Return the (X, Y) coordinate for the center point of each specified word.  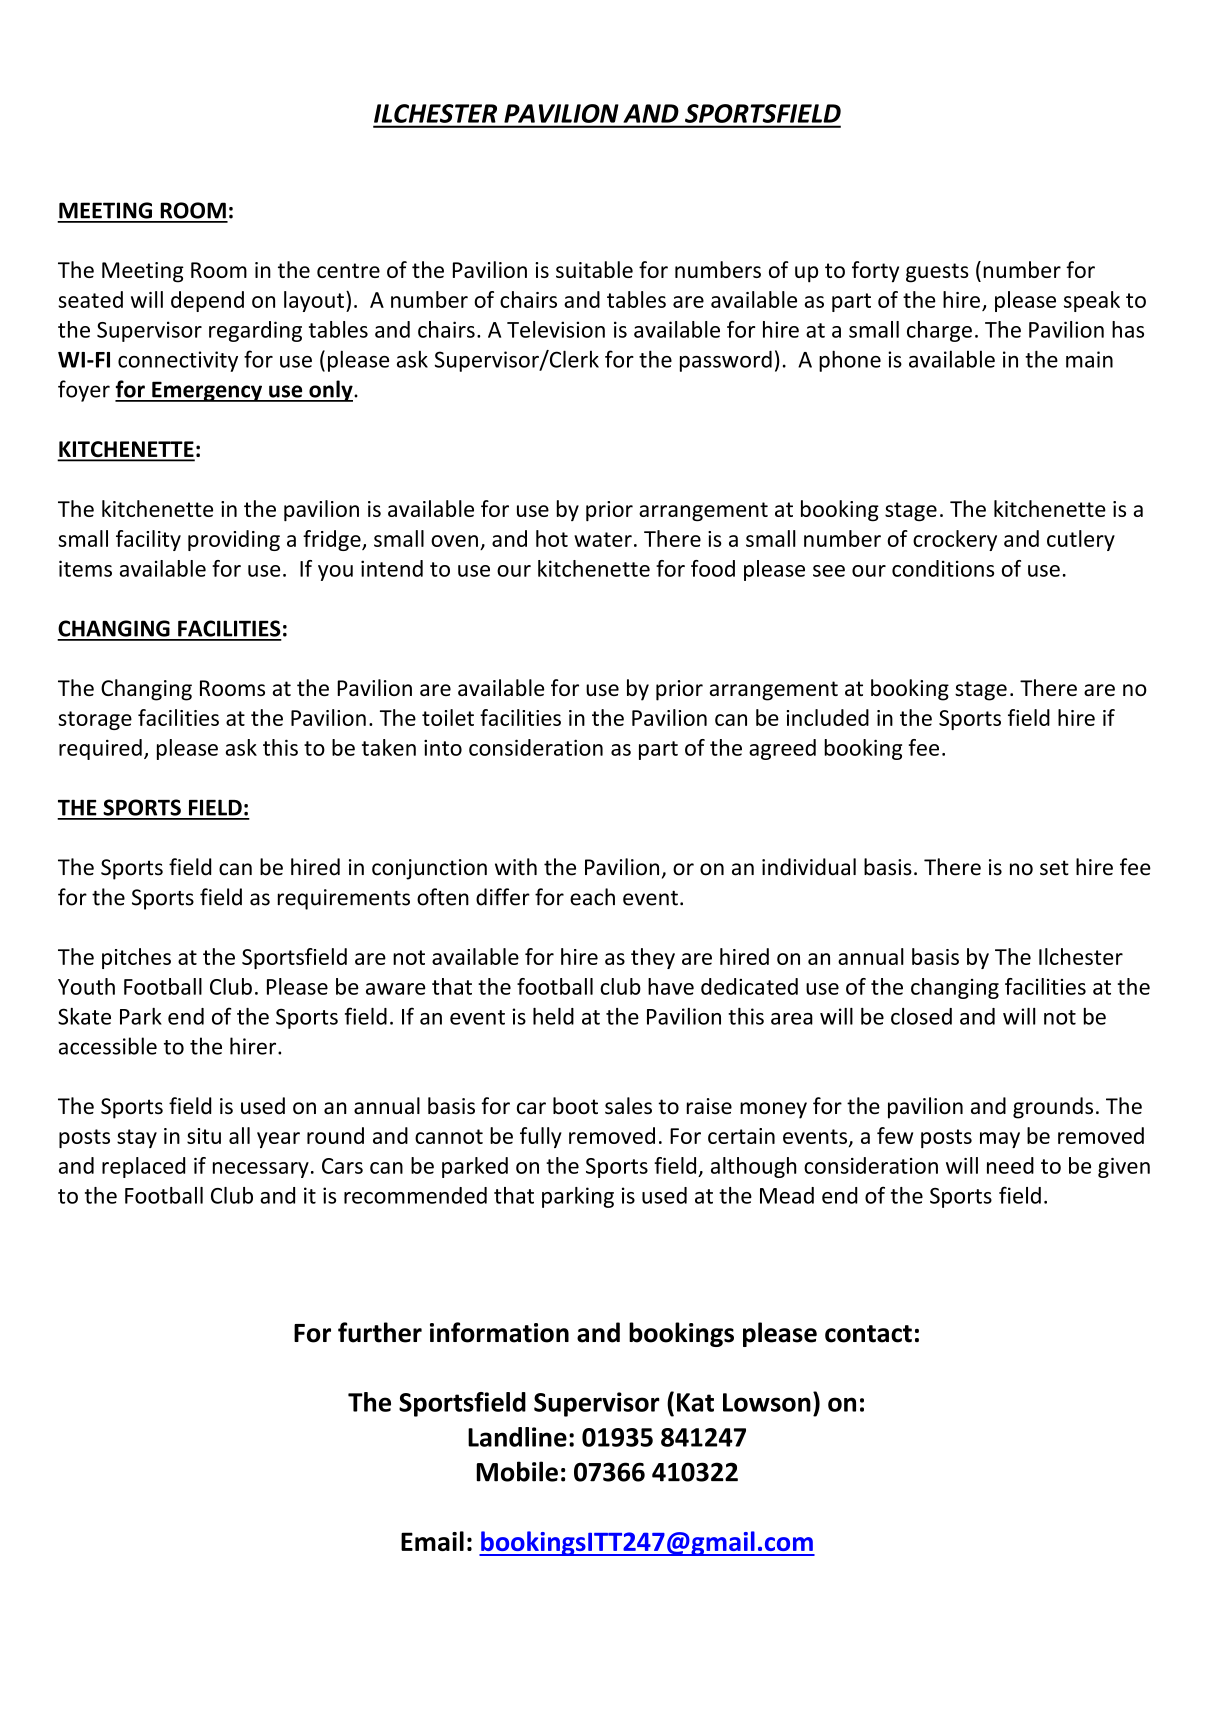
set (1054, 868)
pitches (136, 958)
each (592, 897)
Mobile (517, 1471)
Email (432, 1541)
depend (207, 301)
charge (939, 331)
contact (868, 1334)
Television (556, 329)
